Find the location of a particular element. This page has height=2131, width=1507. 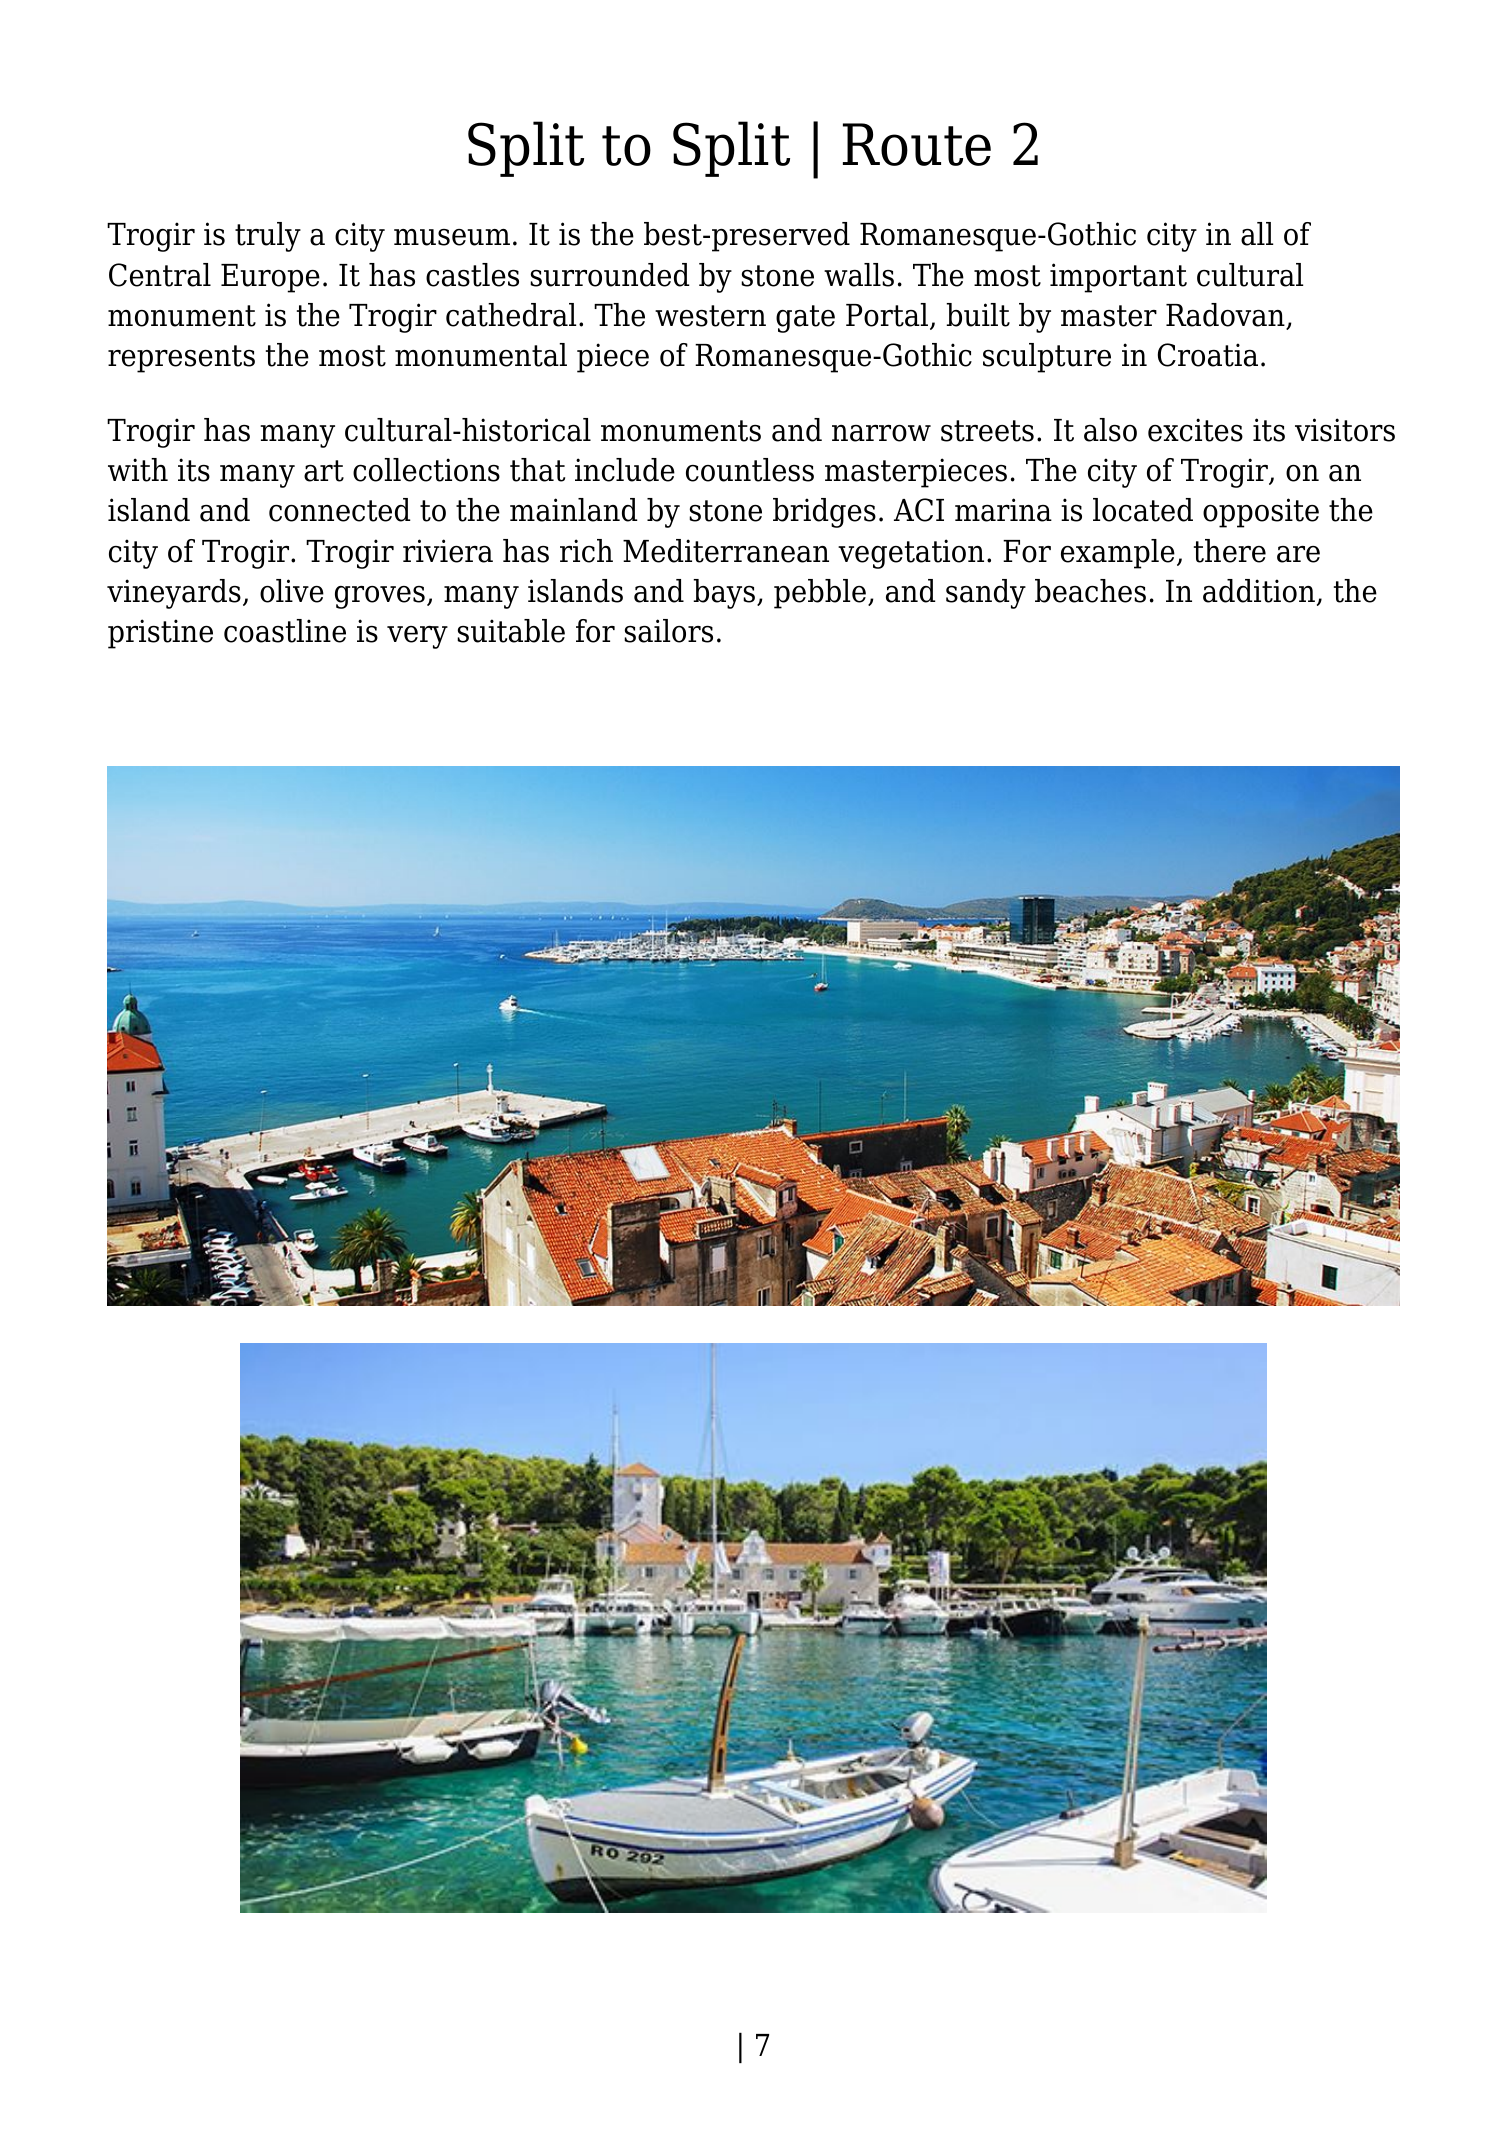

countless is located at coordinates (750, 470).
